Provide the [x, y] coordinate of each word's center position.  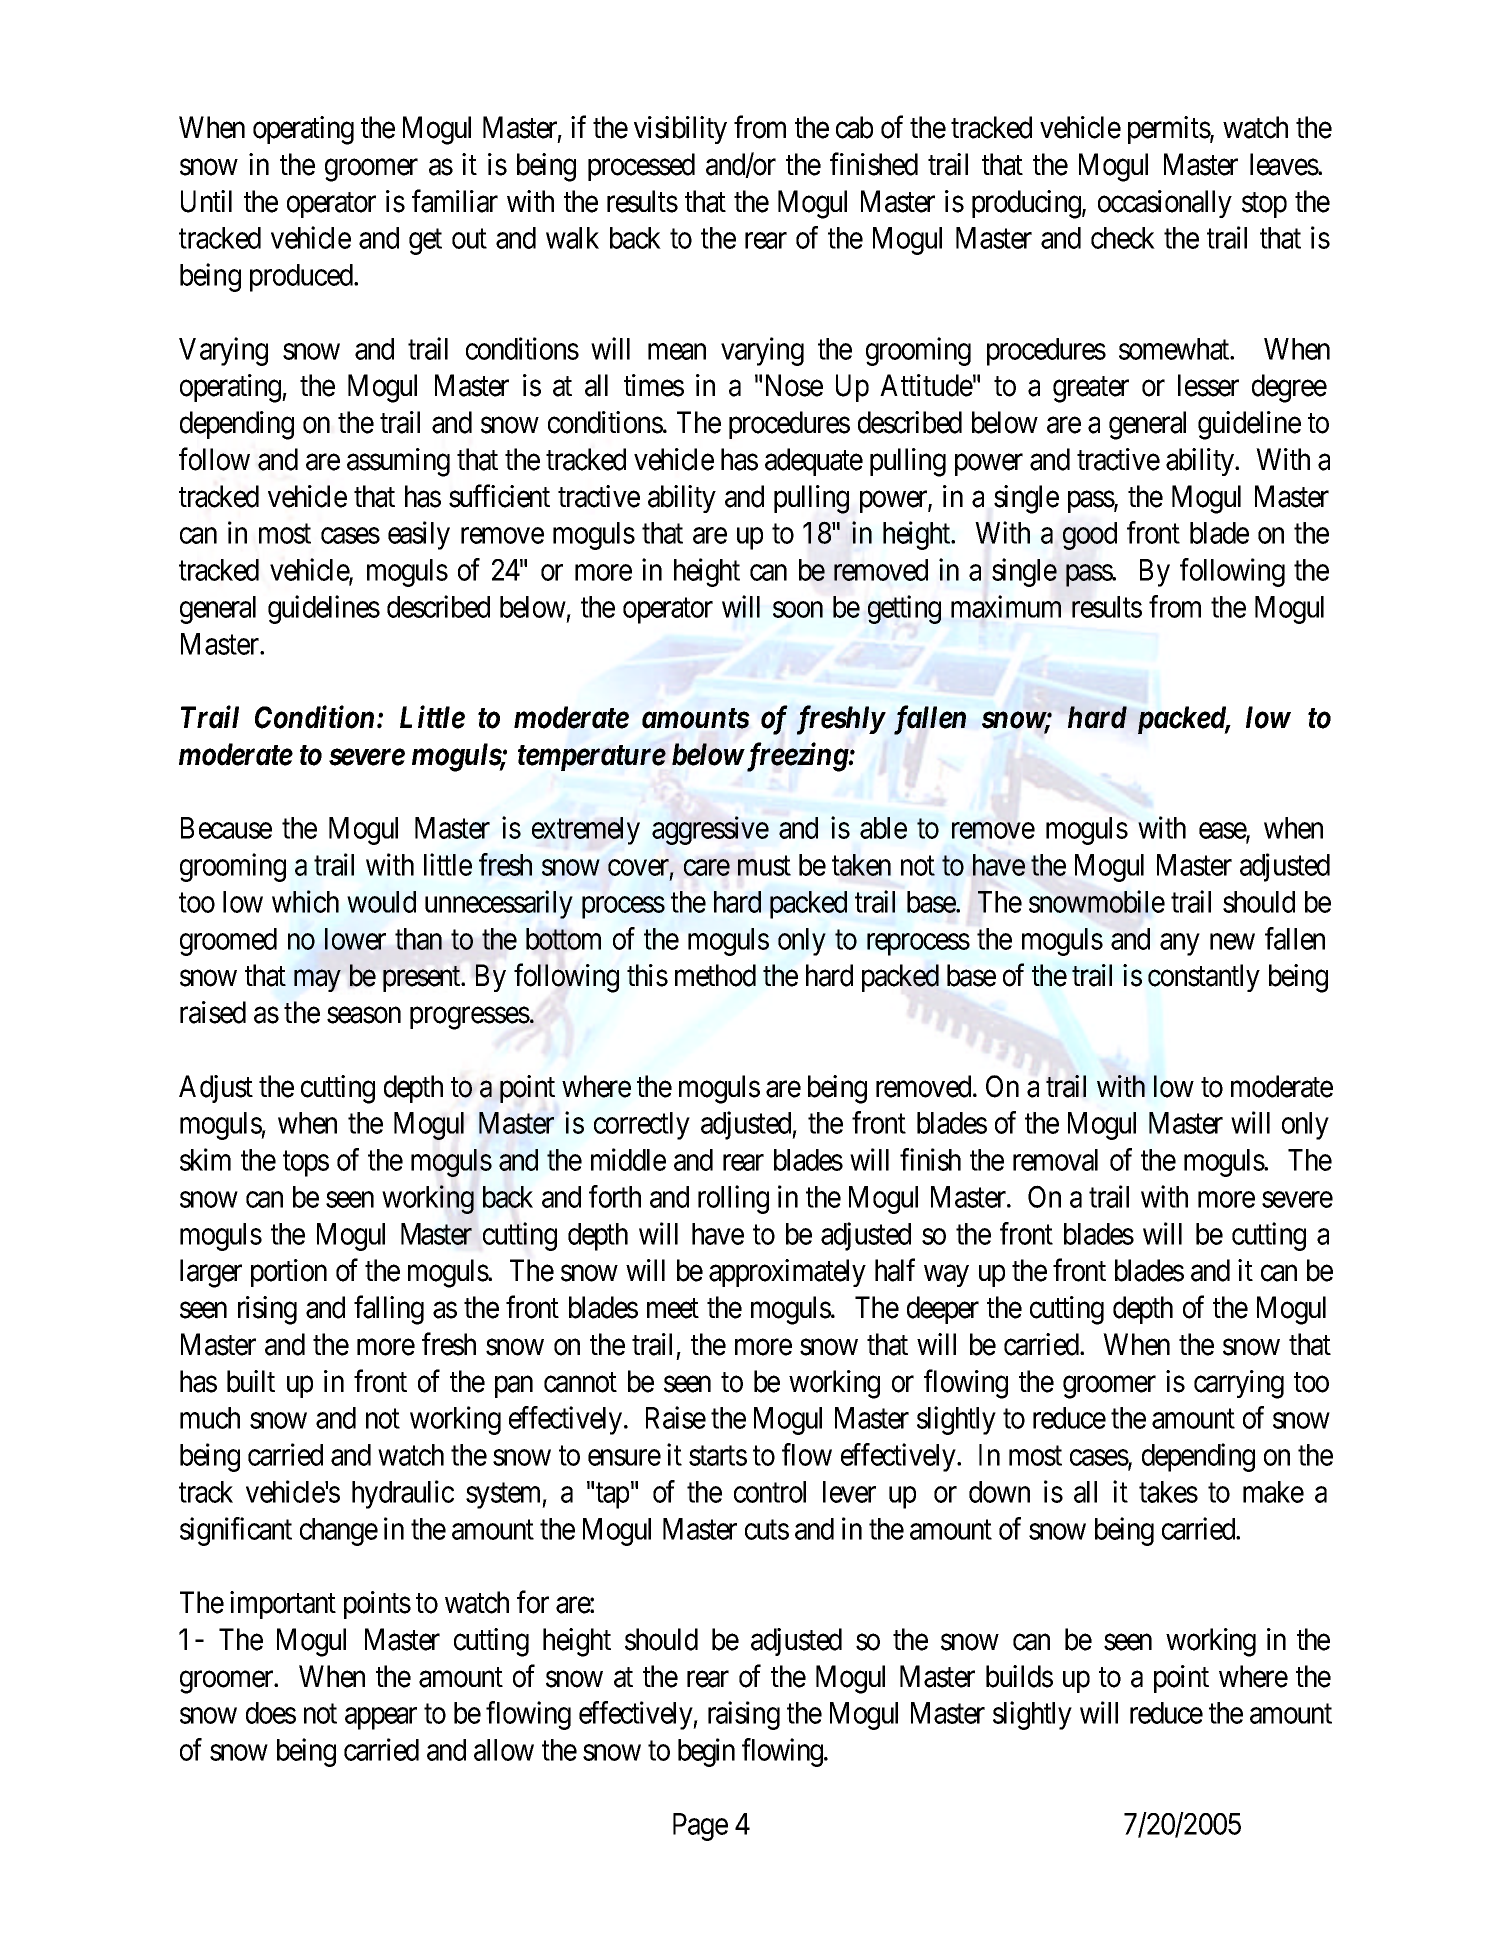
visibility [680, 130]
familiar [455, 201]
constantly [1204, 978]
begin [706, 1752]
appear [381, 1719]
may [317, 981]
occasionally [1165, 204]
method [715, 975]
